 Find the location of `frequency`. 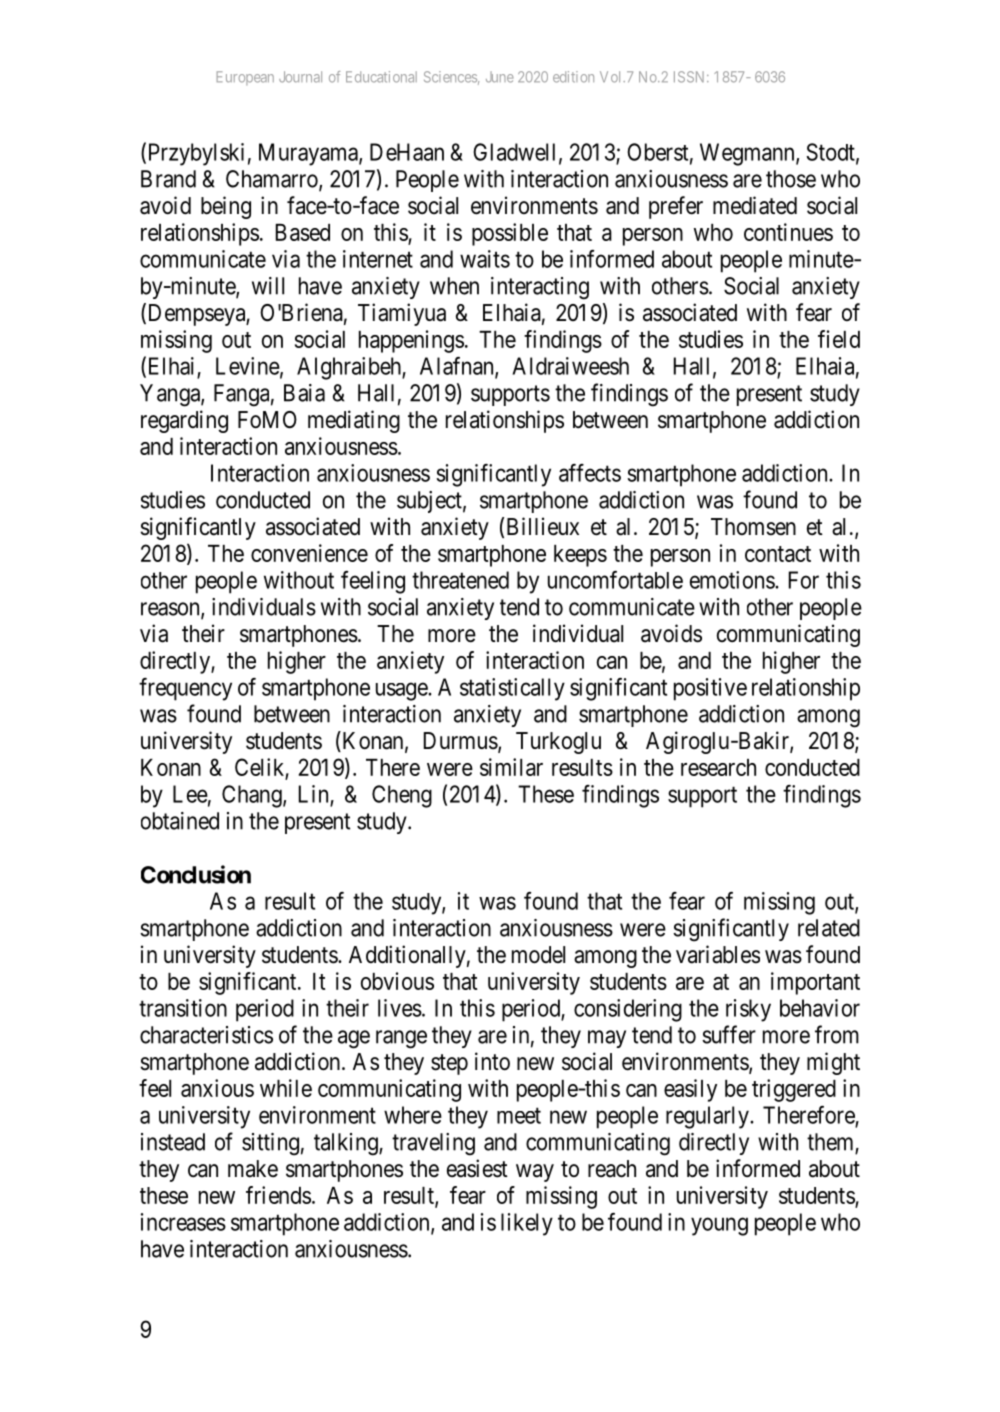

frequency is located at coordinates (185, 689).
